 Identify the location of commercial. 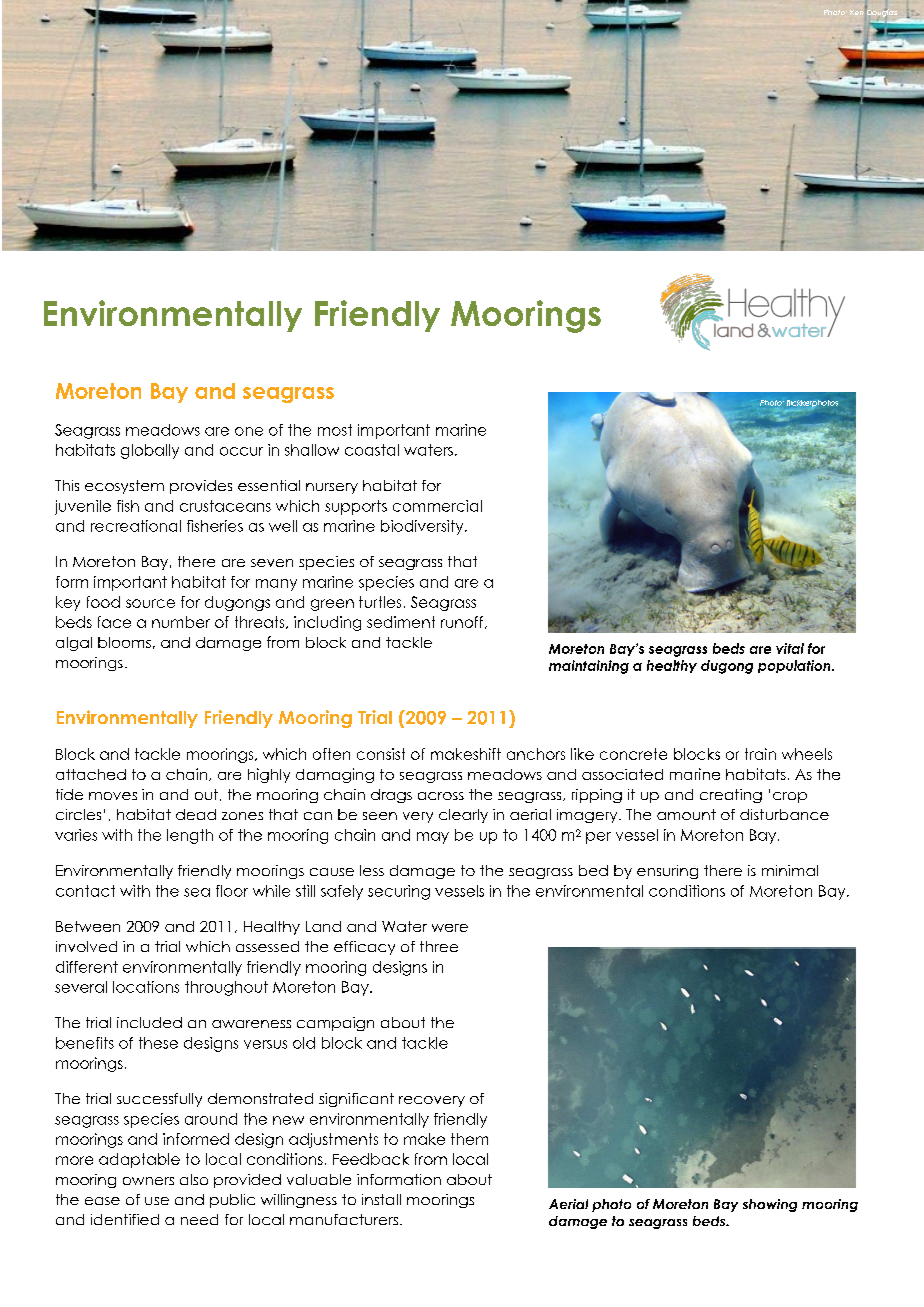
(437, 506).
